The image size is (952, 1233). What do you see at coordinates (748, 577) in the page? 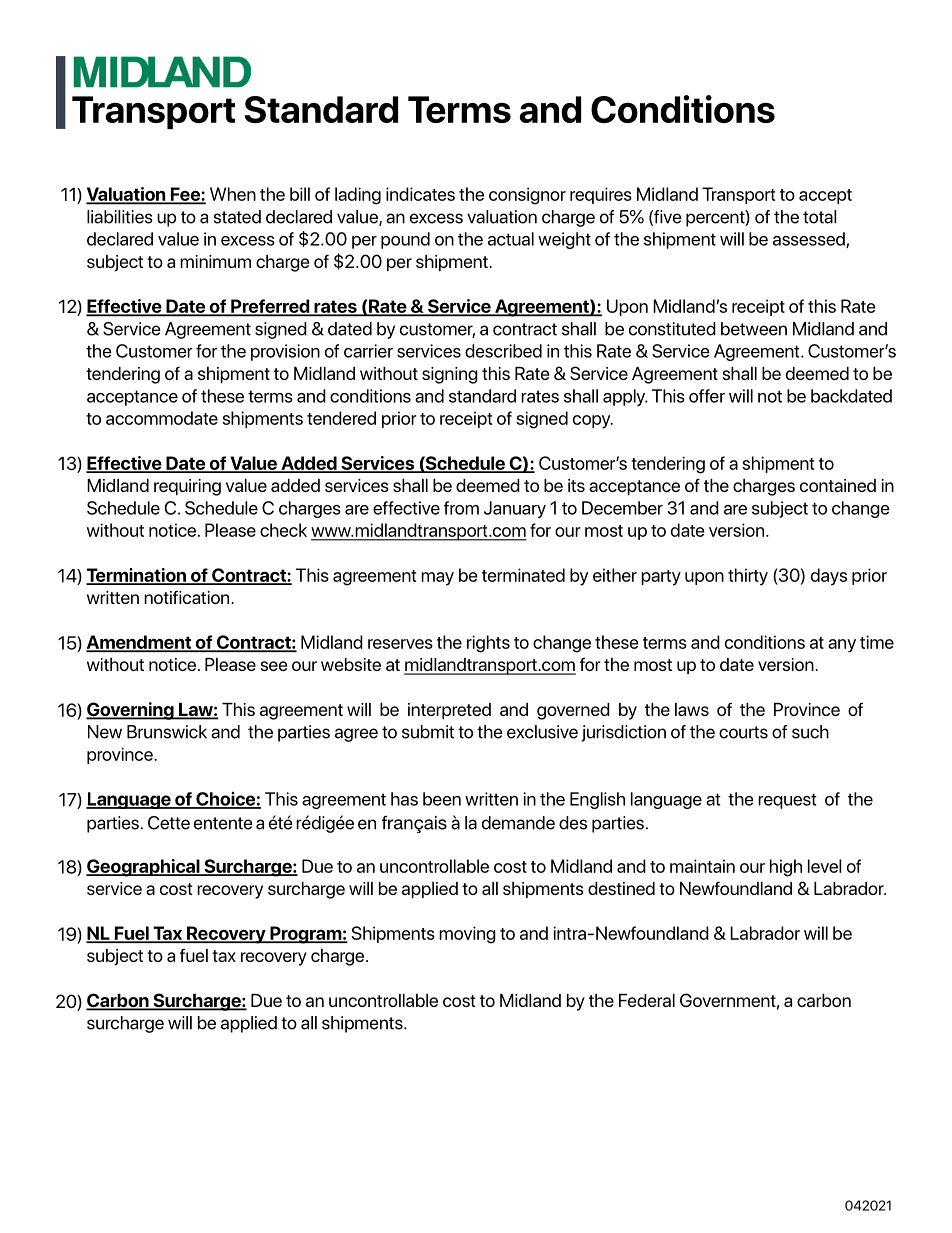
I see `thirty` at bounding box center [748, 577].
